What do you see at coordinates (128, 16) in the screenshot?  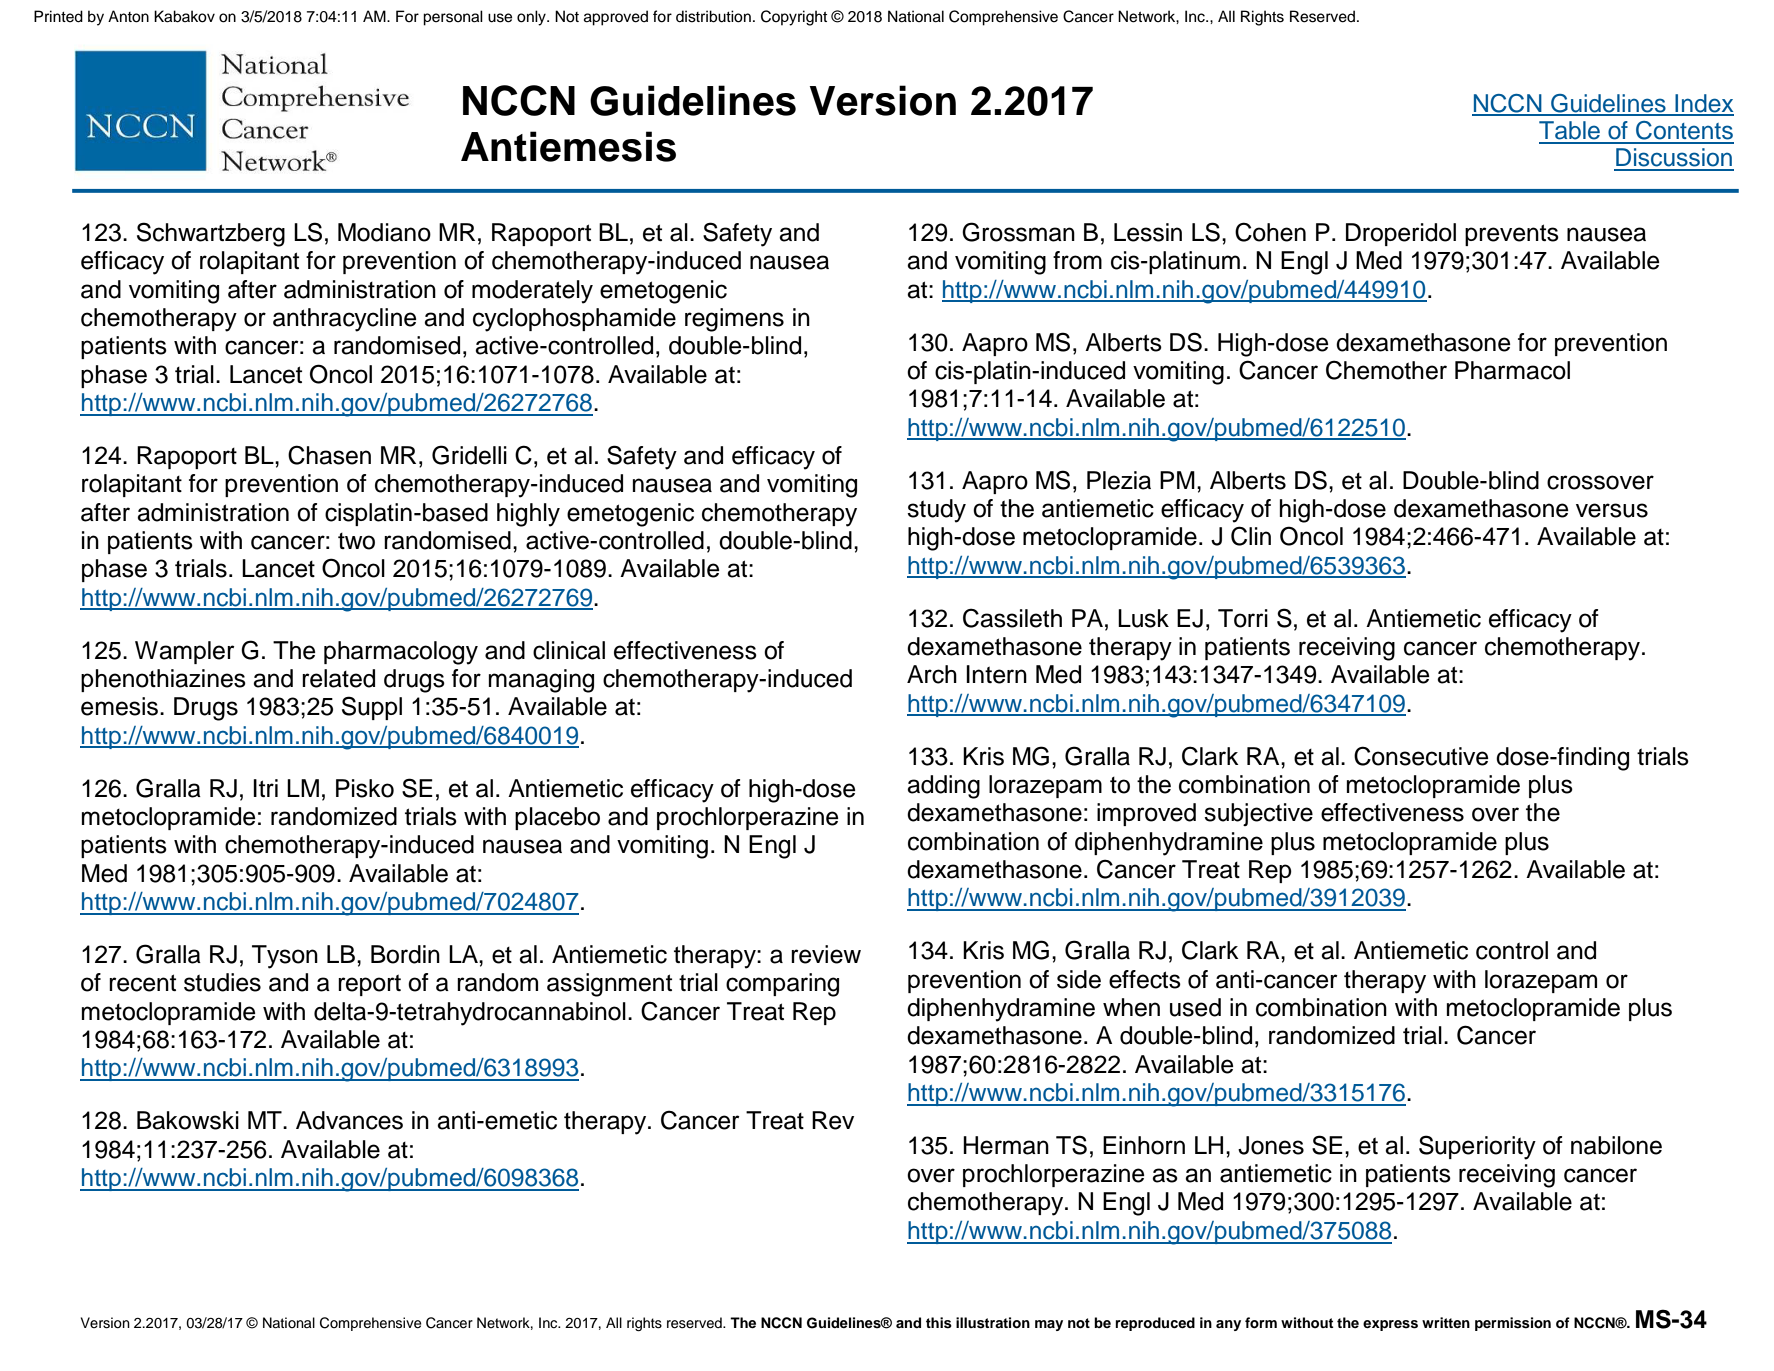 I see `Anton` at bounding box center [128, 16].
